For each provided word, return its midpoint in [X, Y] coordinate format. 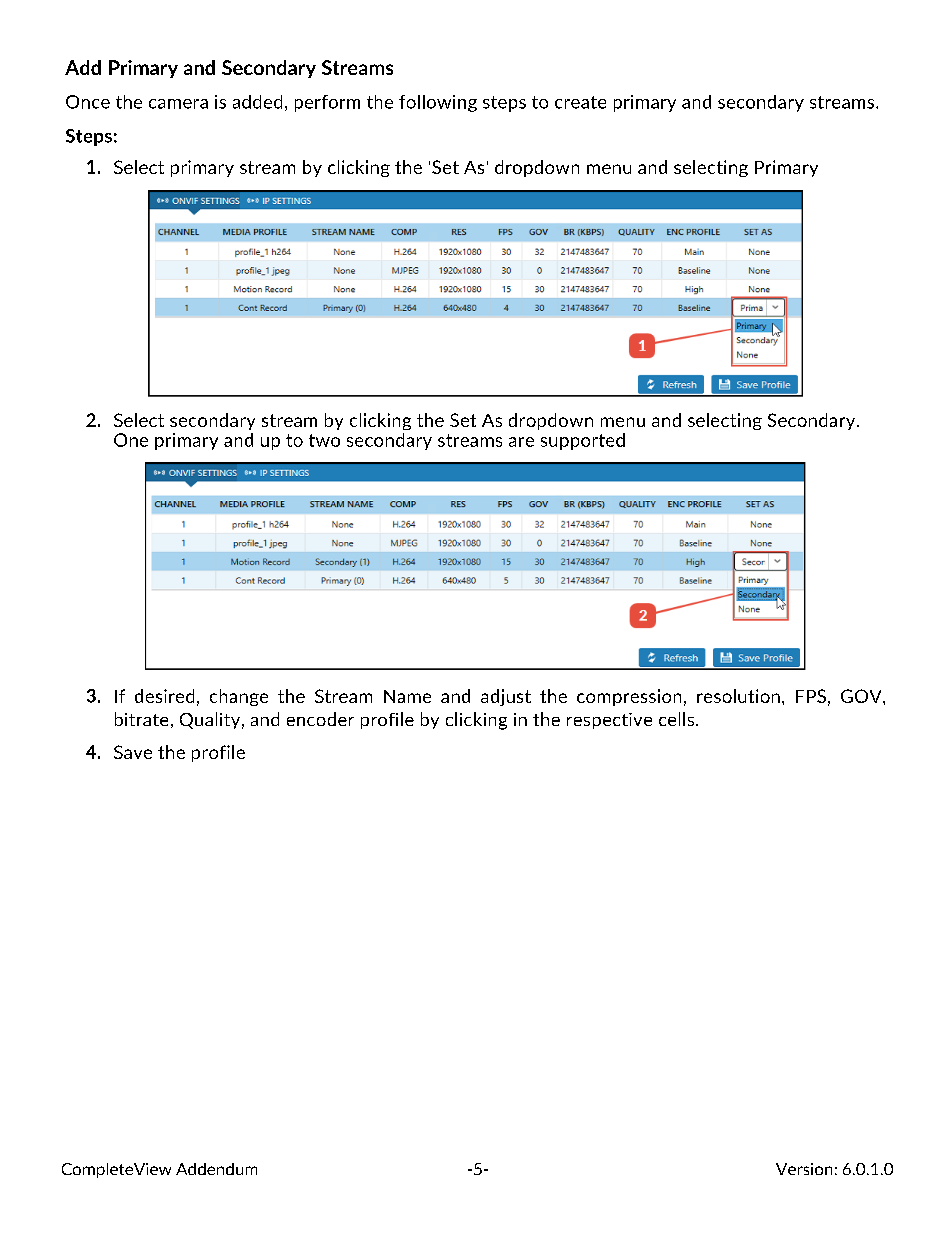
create [580, 102]
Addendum [216, 1169]
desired [164, 696]
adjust [506, 697]
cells [676, 719]
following [438, 103]
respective [609, 721]
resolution [738, 696]
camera [178, 104]
